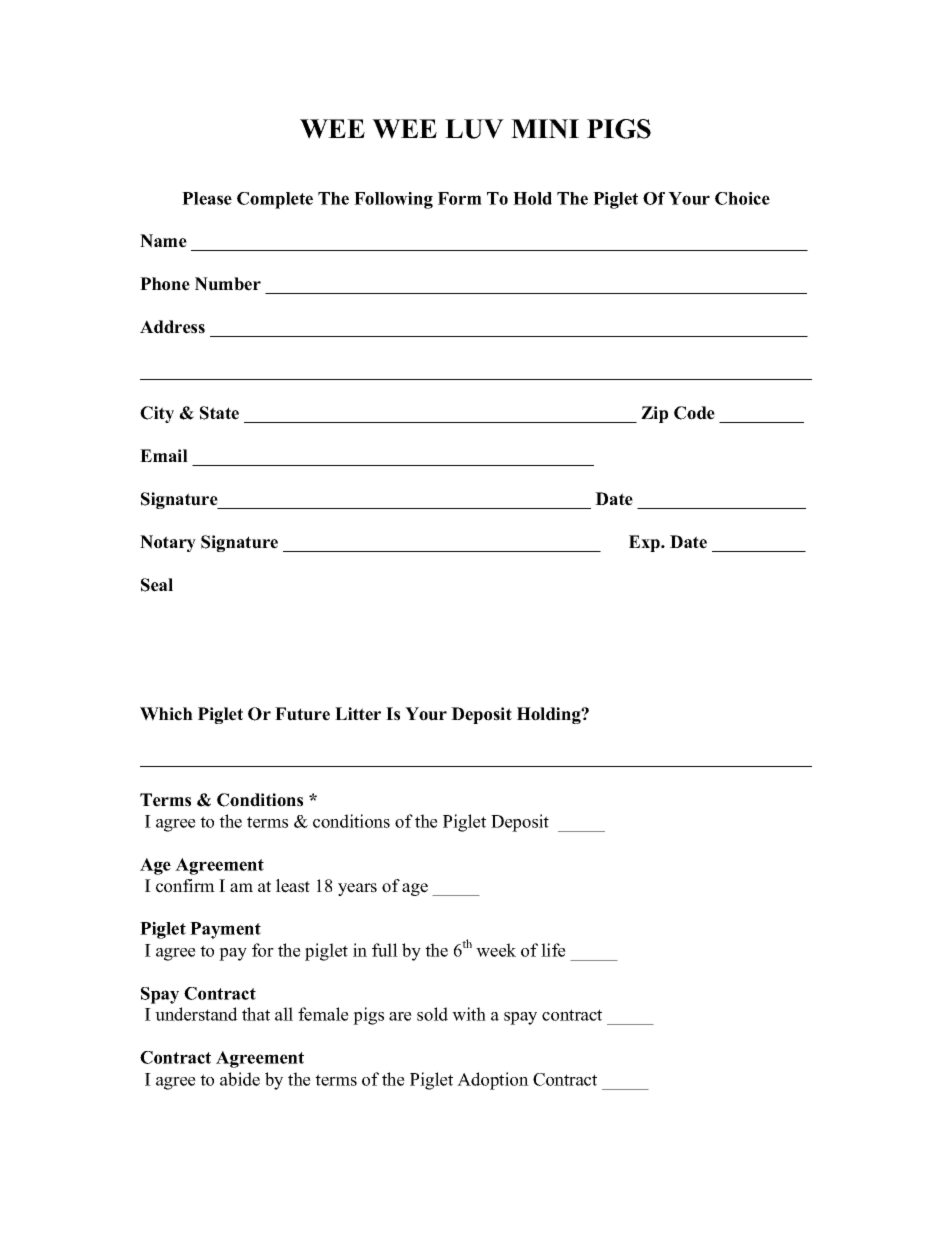 The image size is (952, 1233). Describe the element at coordinates (474, 129) in the screenshot. I see `LUV` at that location.
